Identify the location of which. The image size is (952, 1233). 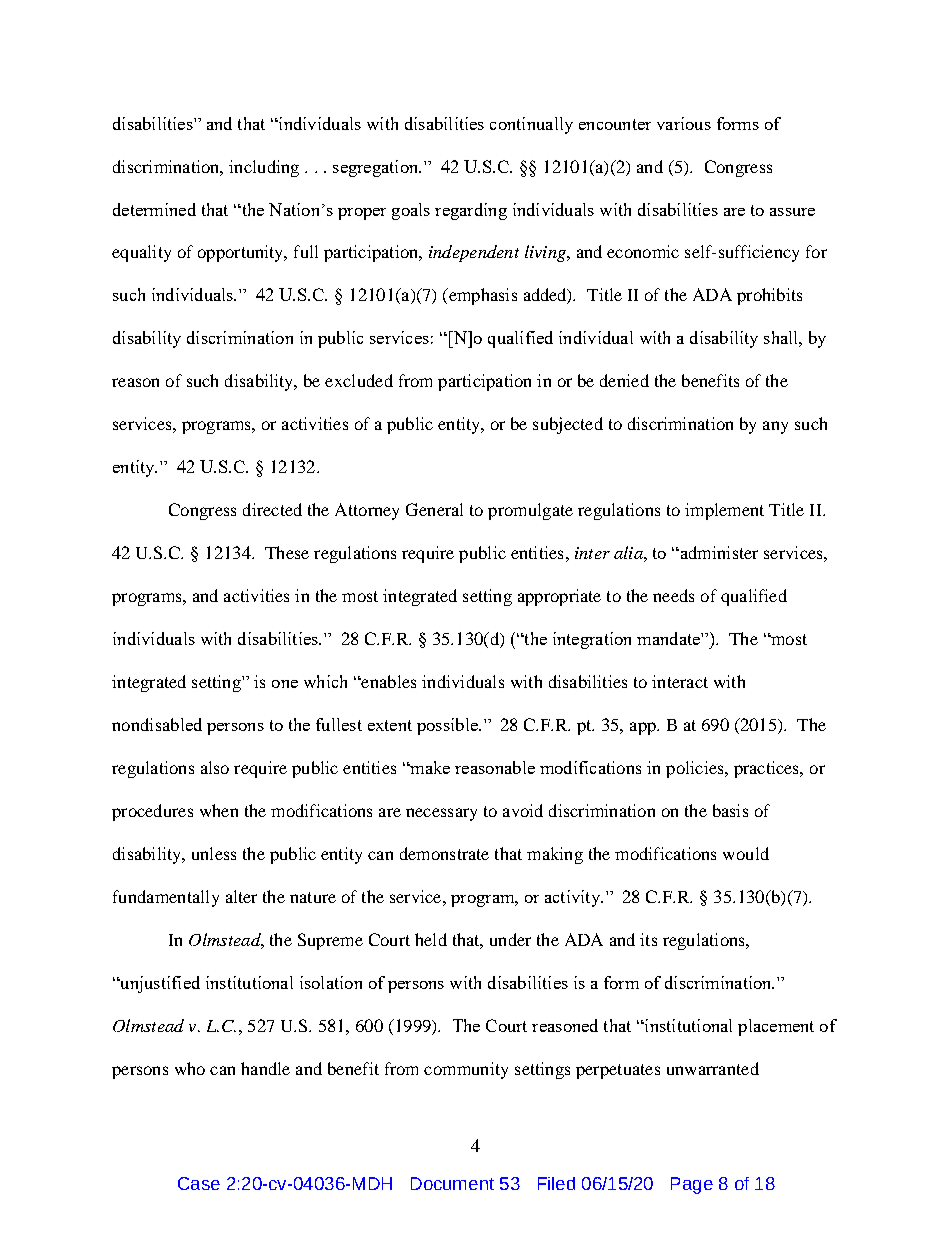
(325, 681).
